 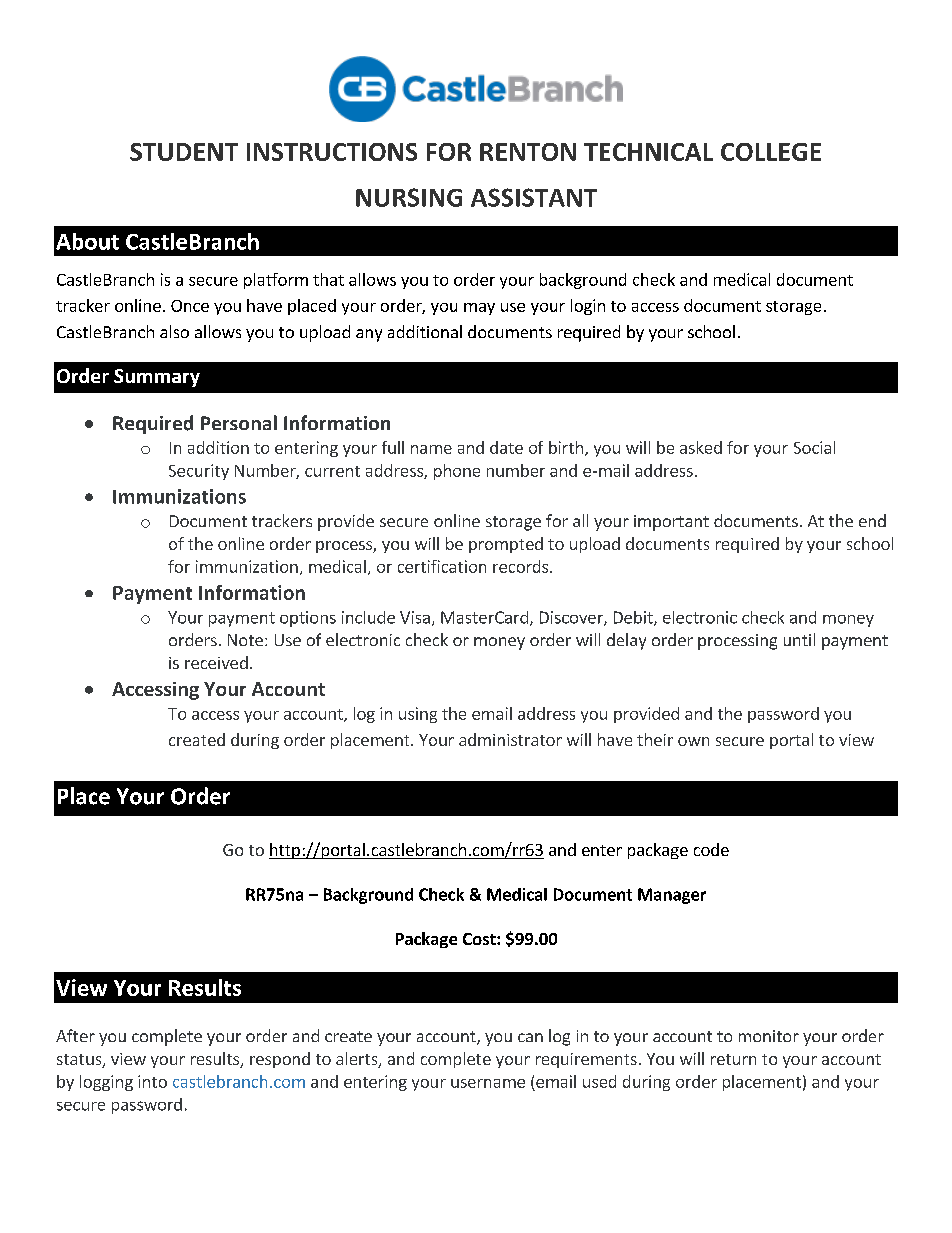 What do you see at coordinates (771, 152) in the screenshot?
I see `COLLEGE` at bounding box center [771, 152].
